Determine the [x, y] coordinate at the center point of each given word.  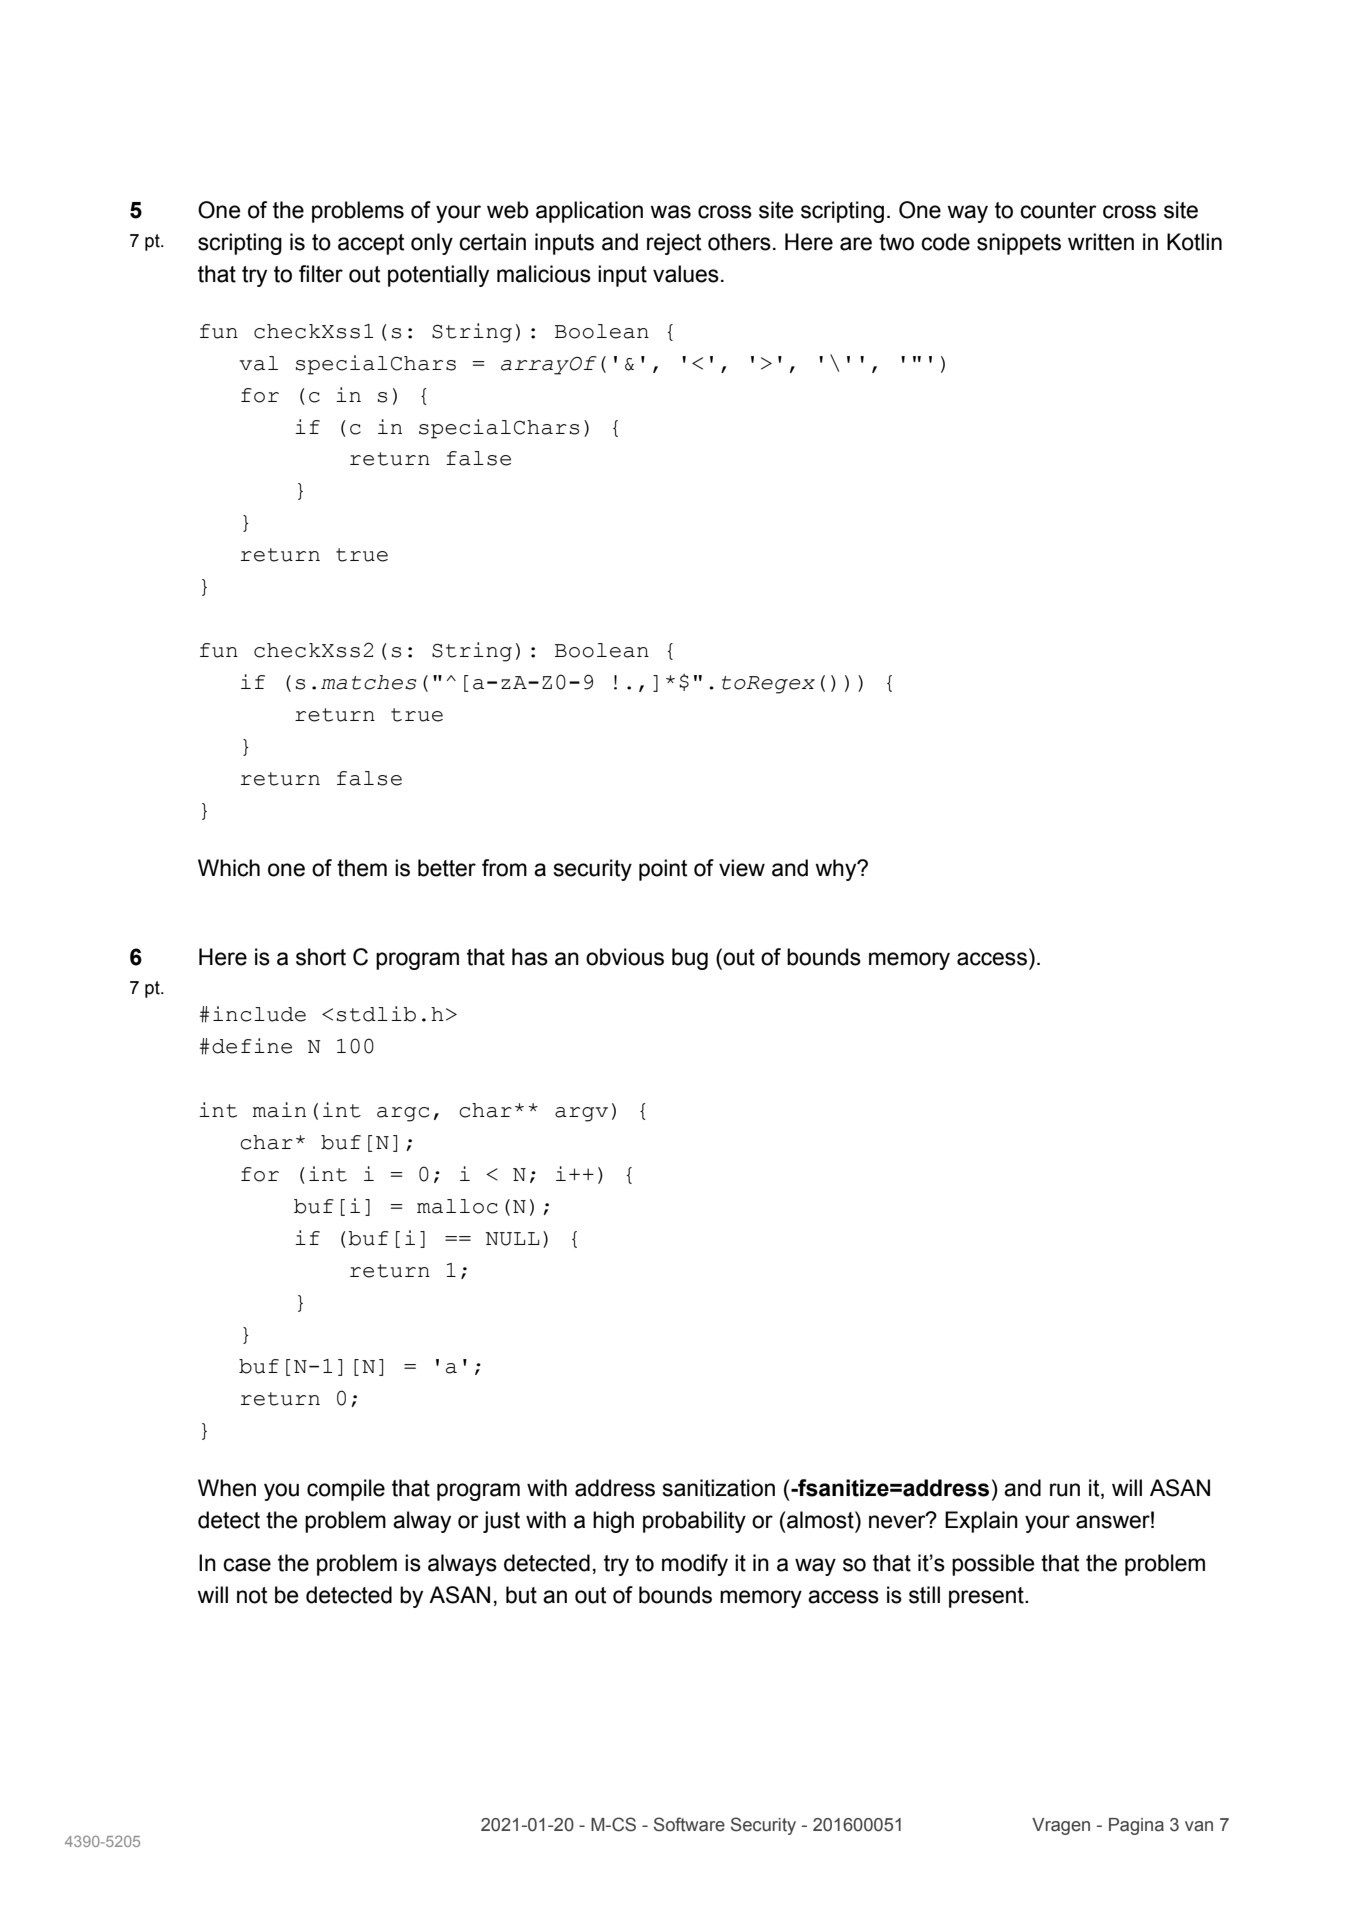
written [1101, 242]
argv [581, 1114]
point [663, 870]
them [362, 868]
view [742, 868]
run [1065, 1490]
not [252, 1595]
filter [321, 274]
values [686, 274]
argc [403, 1114]
